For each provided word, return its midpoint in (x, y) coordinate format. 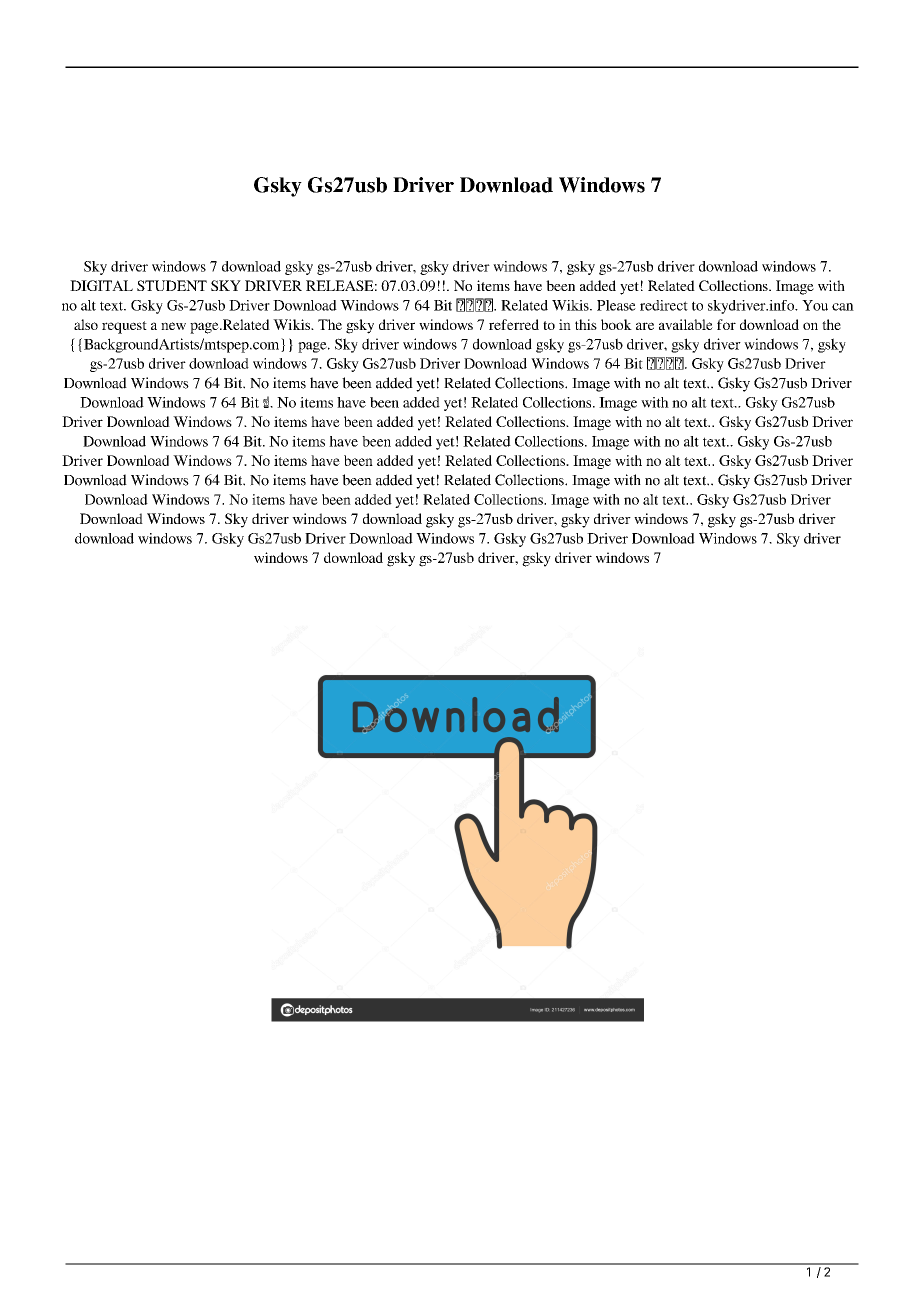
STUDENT (172, 285)
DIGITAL (101, 285)
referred (514, 324)
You (815, 305)
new (173, 326)
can (843, 307)
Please (616, 305)
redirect (664, 305)
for (726, 324)
